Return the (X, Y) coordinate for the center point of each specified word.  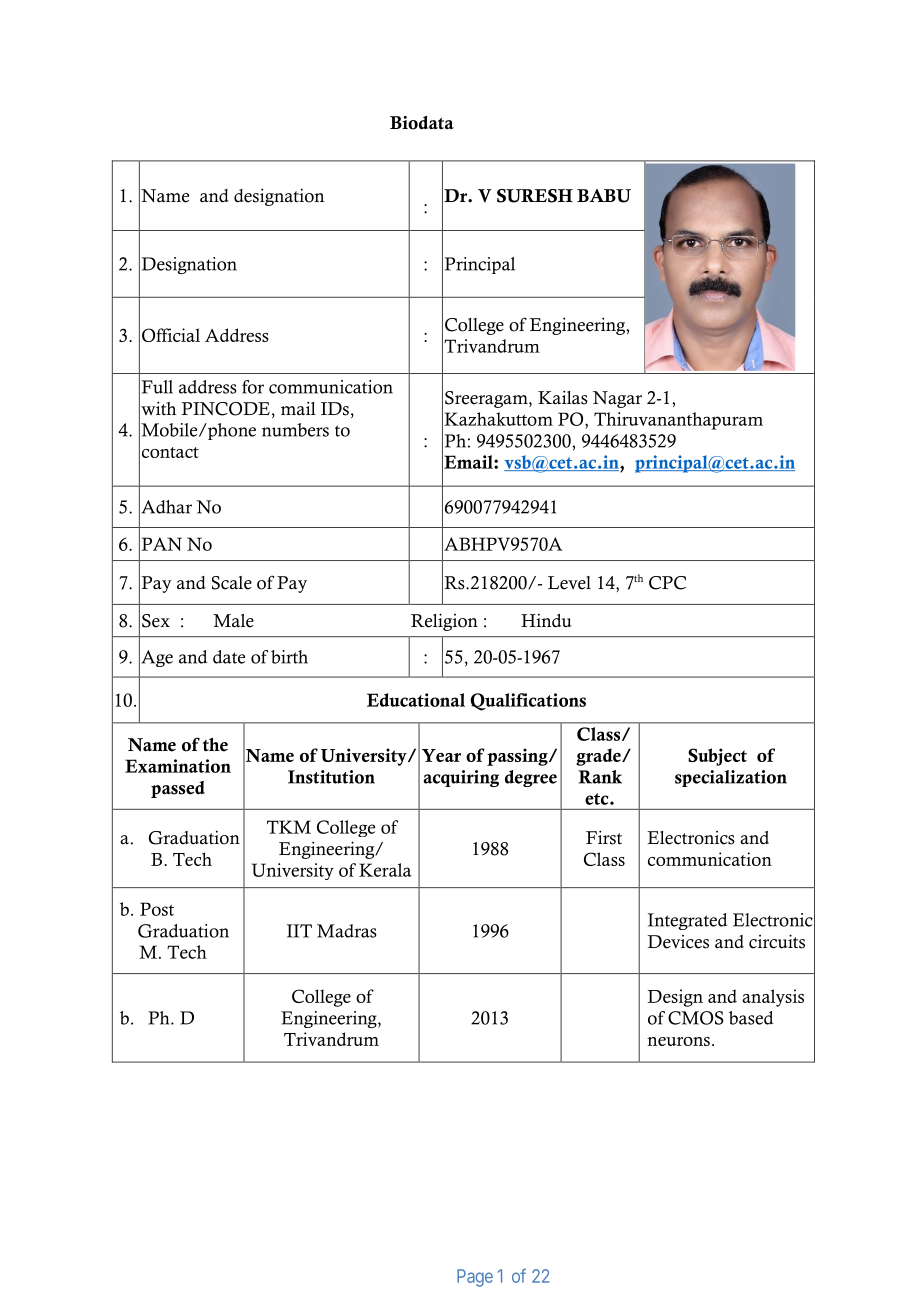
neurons (678, 1041)
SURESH (535, 196)
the (215, 745)
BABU (604, 196)
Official (171, 335)
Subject (717, 757)
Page (475, 1278)
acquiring (461, 778)
